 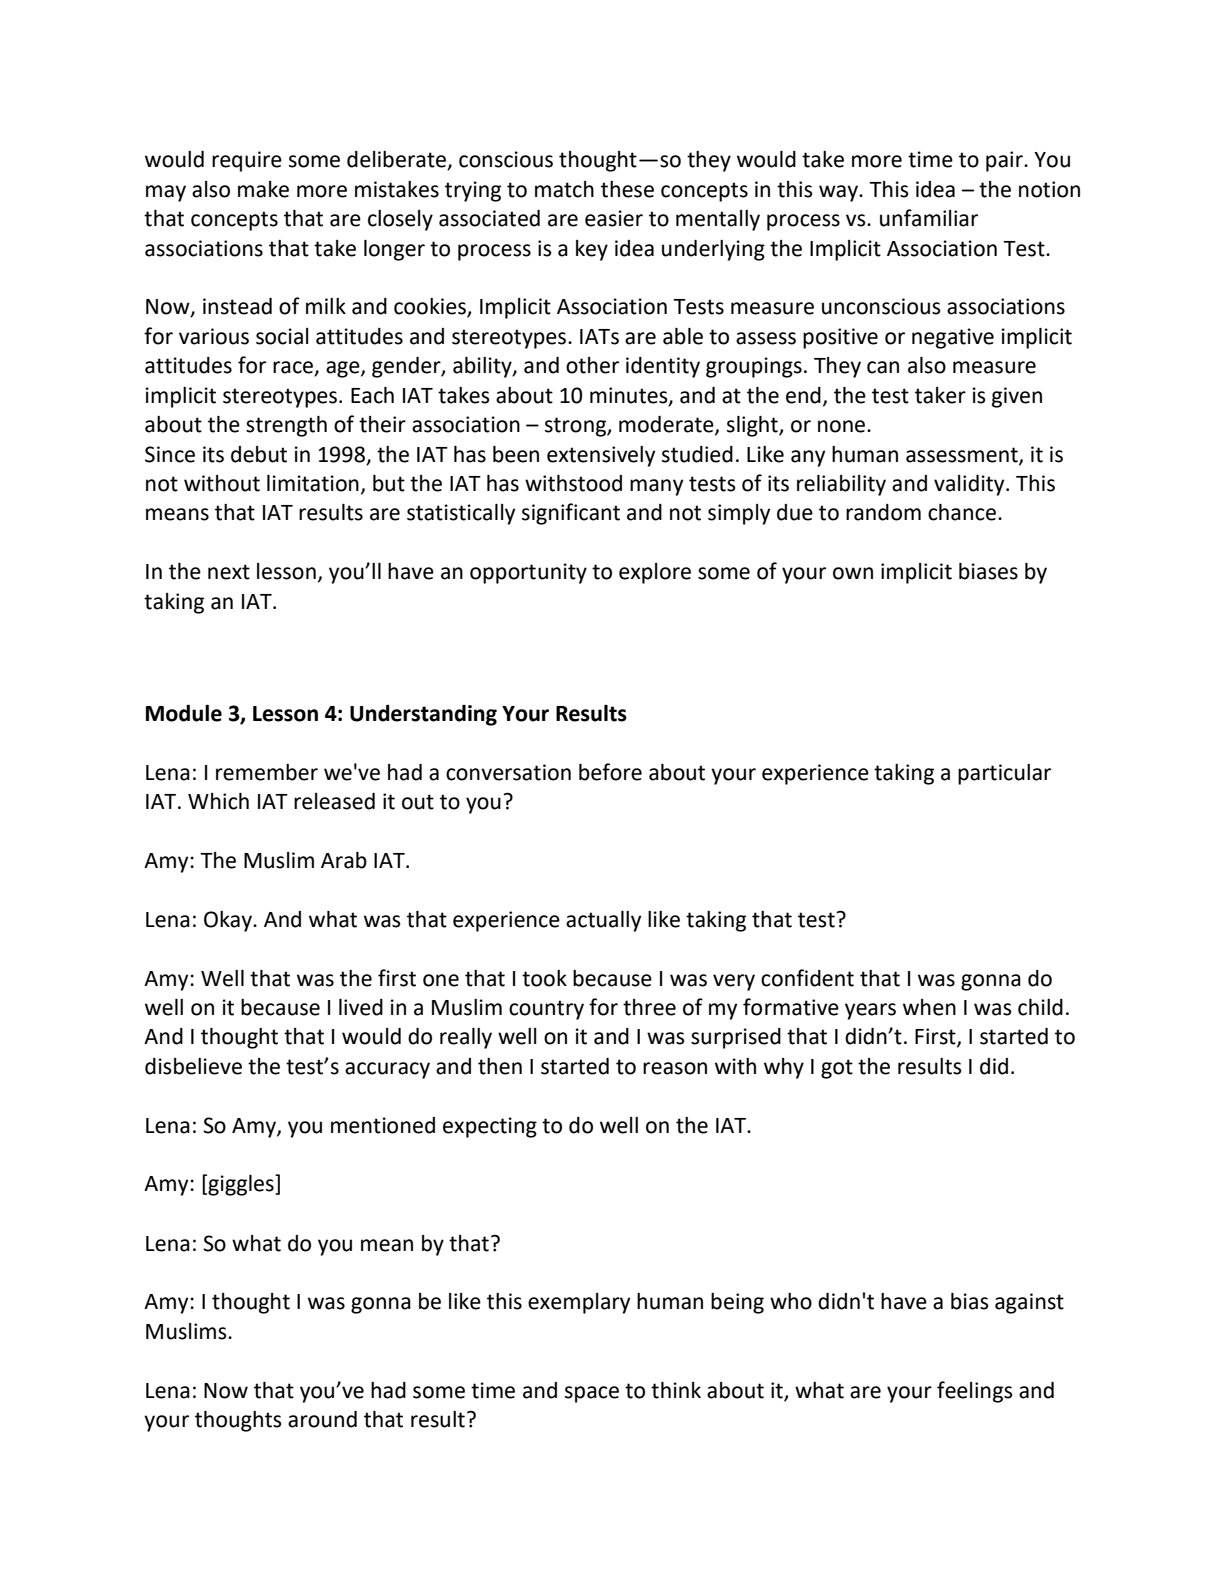 What do you see at coordinates (610, 772) in the screenshot?
I see `before` at bounding box center [610, 772].
